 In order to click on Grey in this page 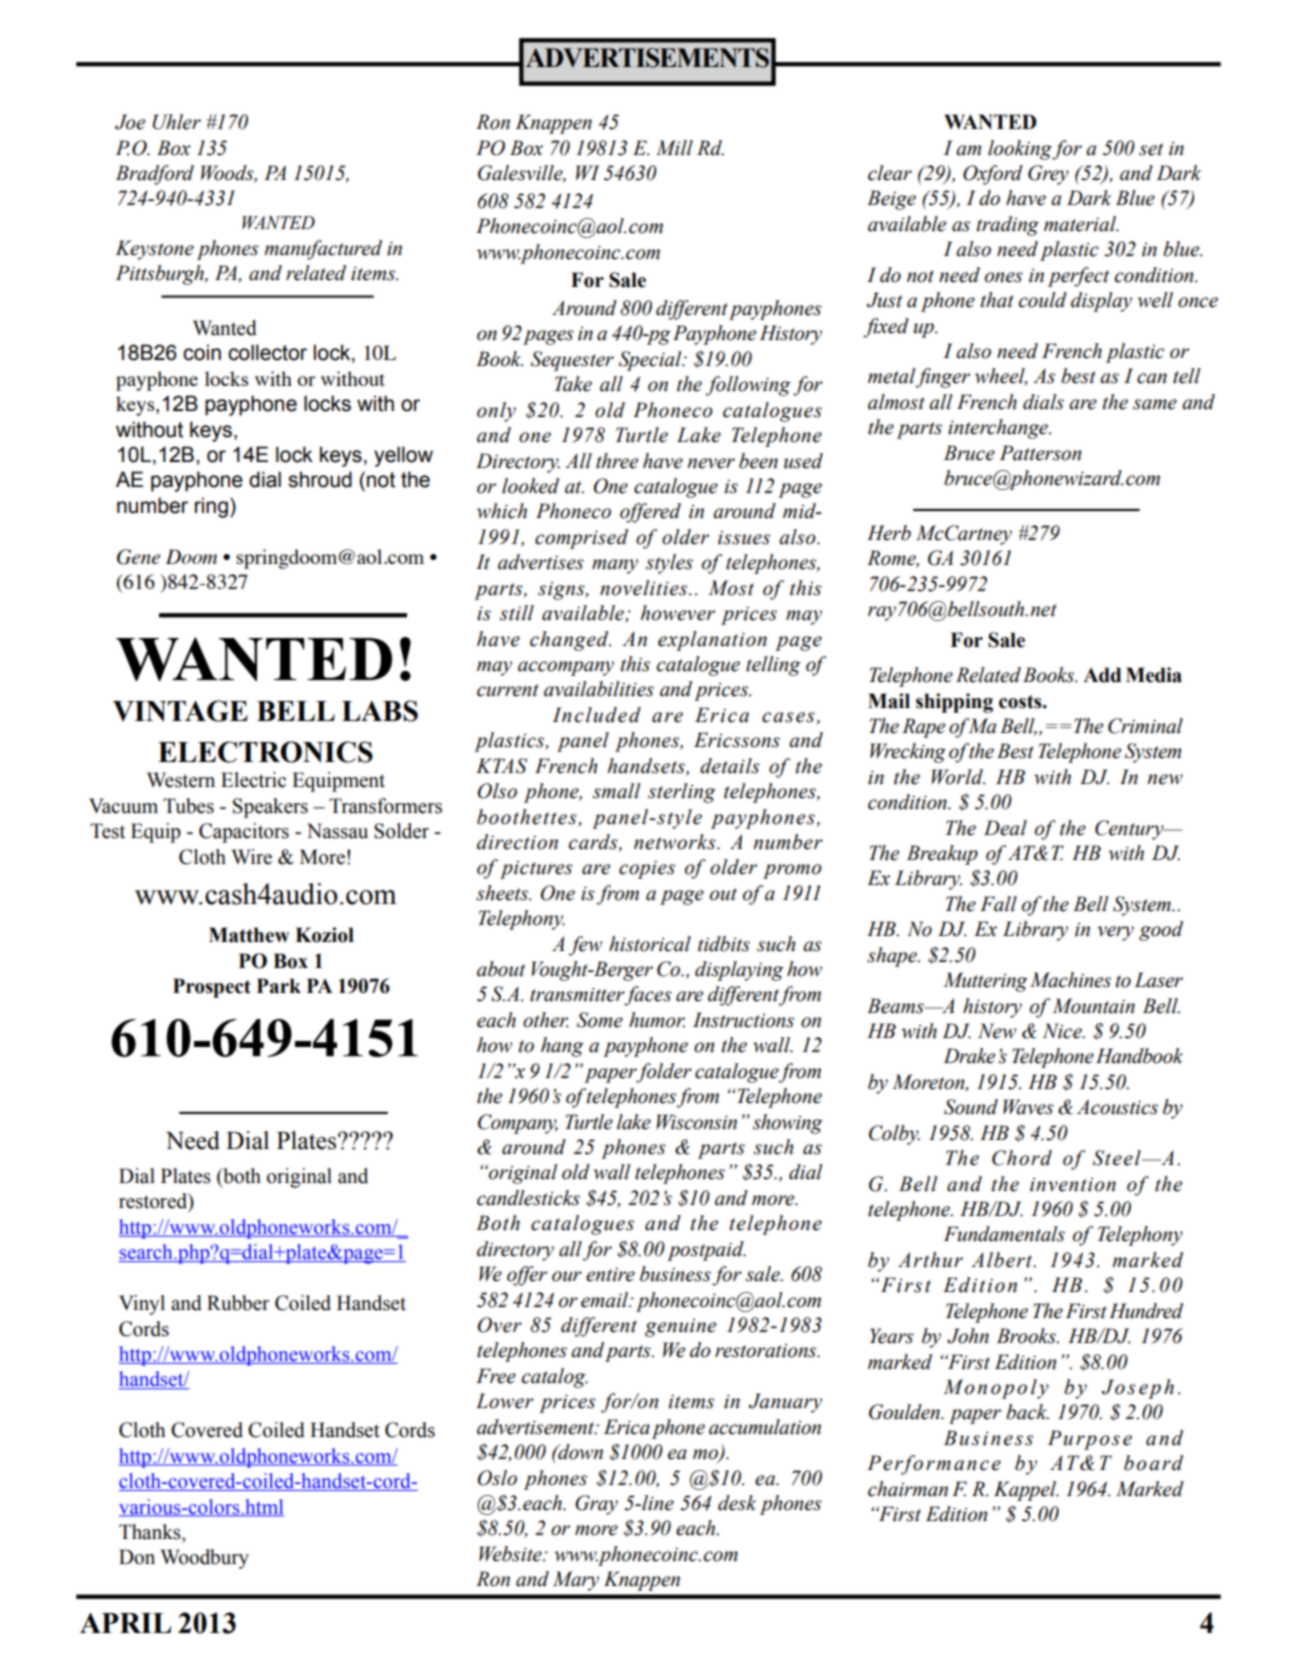, I will do `click(1048, 175)`.
